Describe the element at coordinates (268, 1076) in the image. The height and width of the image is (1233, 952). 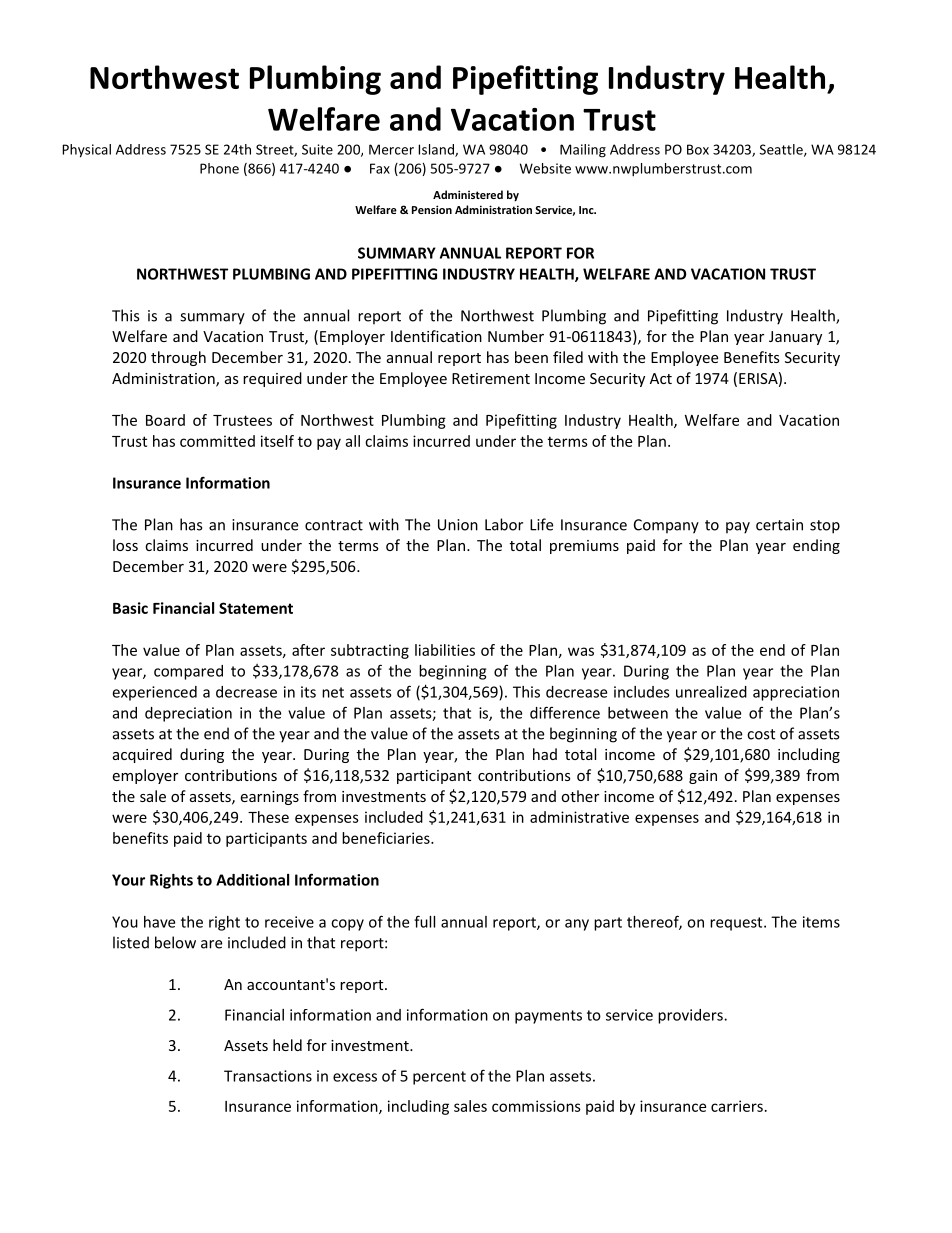
I see `Transactions` at that location.
